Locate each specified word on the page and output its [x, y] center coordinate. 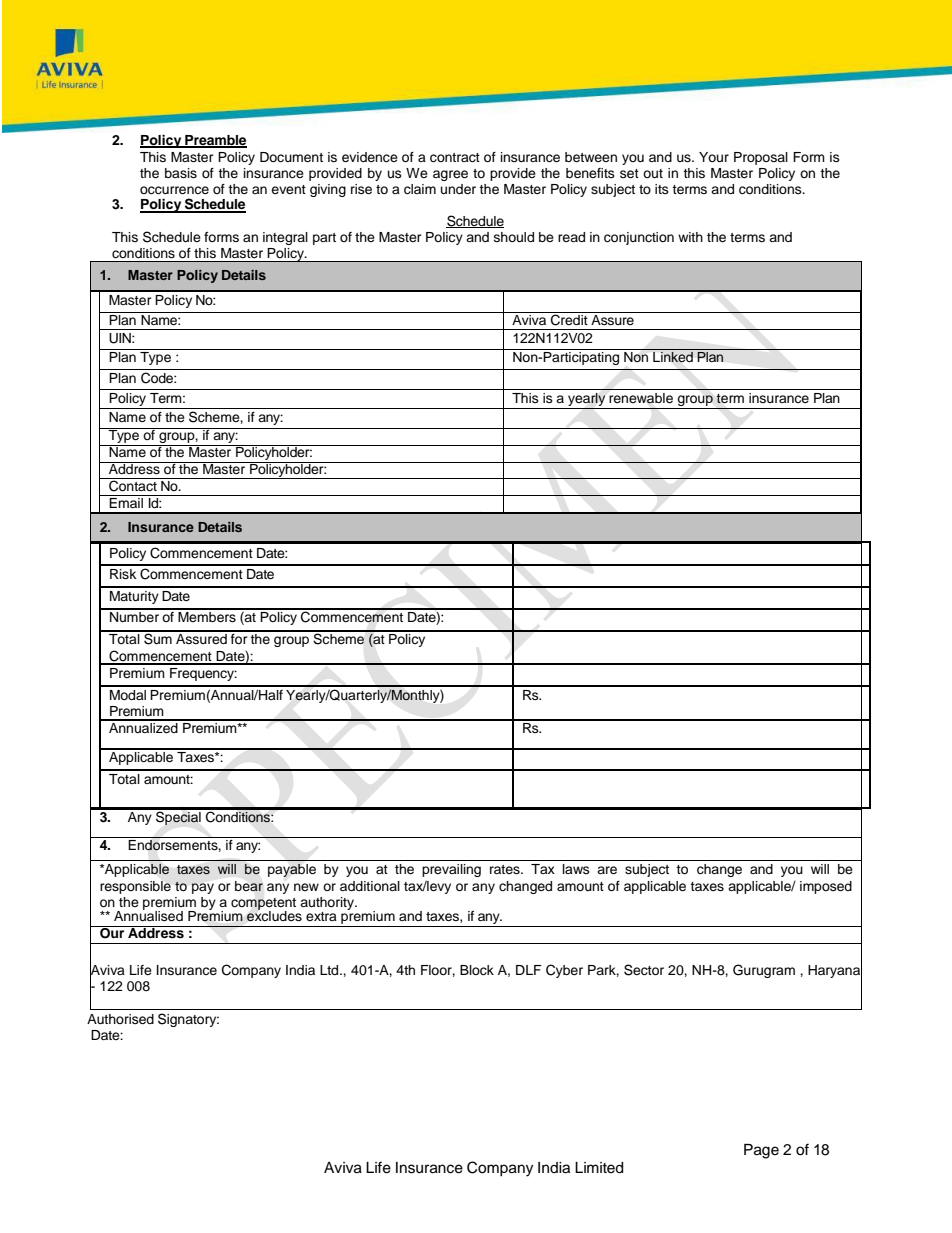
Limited [599, 1168]
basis [181, 173]
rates [506, 869]
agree [450, 175]
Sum [158, 638]
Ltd [330, 970]
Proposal [761, 158]
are [607, 870]
